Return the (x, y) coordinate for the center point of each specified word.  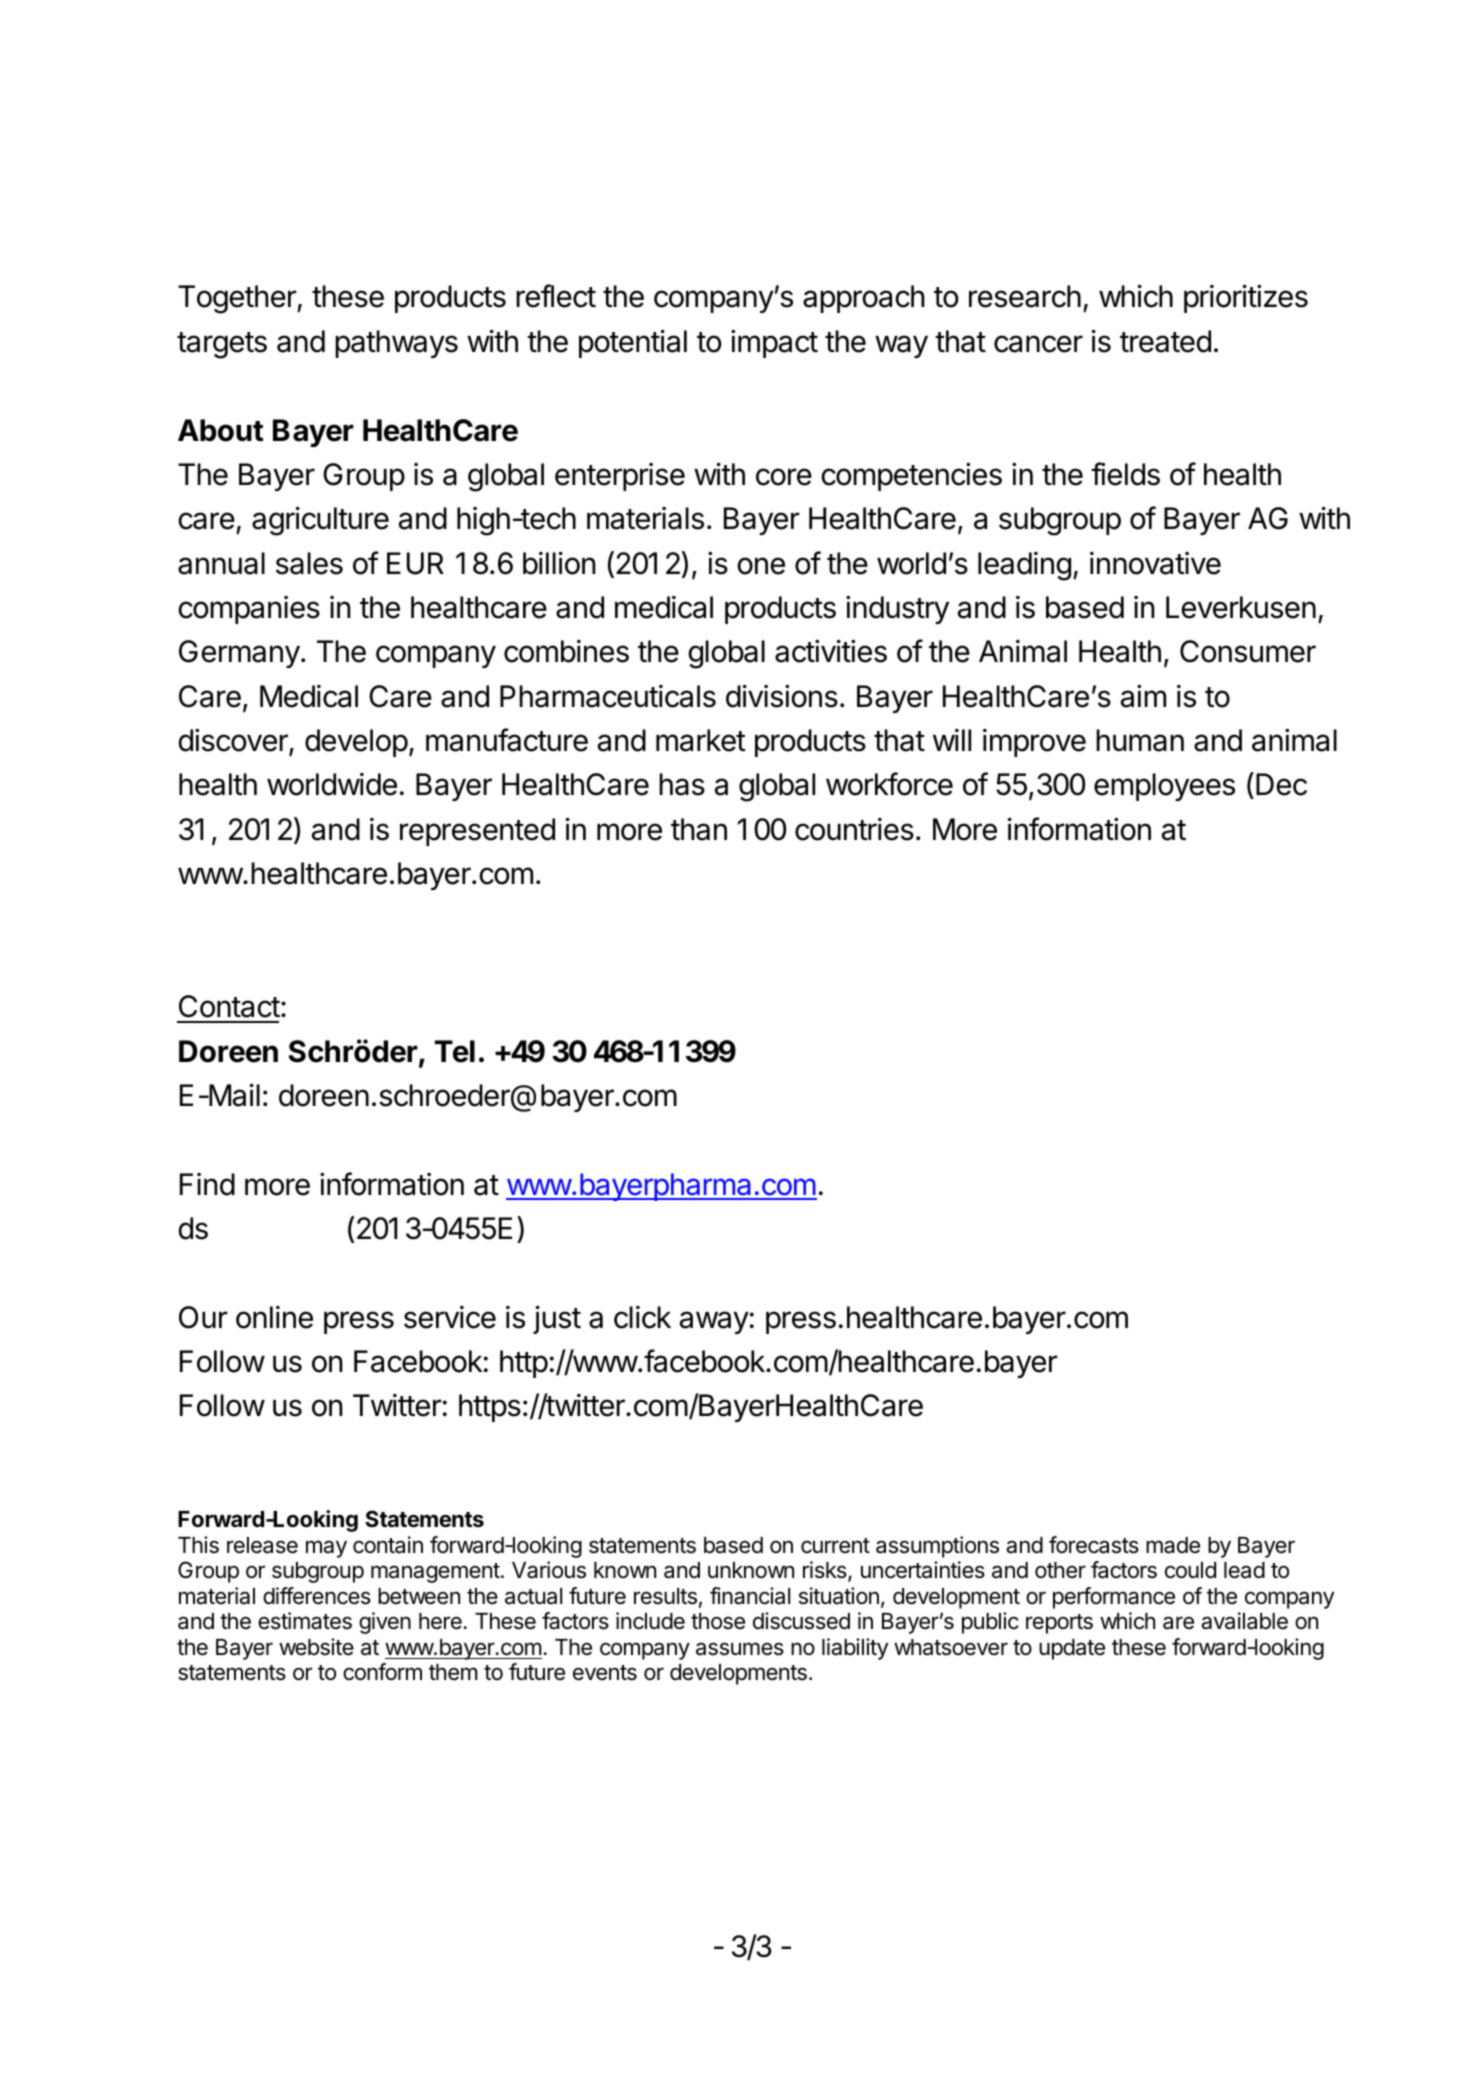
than (699, 829)
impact (774, 344)
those (718, 1621)
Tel (455, 1051)
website (316, 1647)
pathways (396, 344)
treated (1165, 341)
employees (1164, 787)
